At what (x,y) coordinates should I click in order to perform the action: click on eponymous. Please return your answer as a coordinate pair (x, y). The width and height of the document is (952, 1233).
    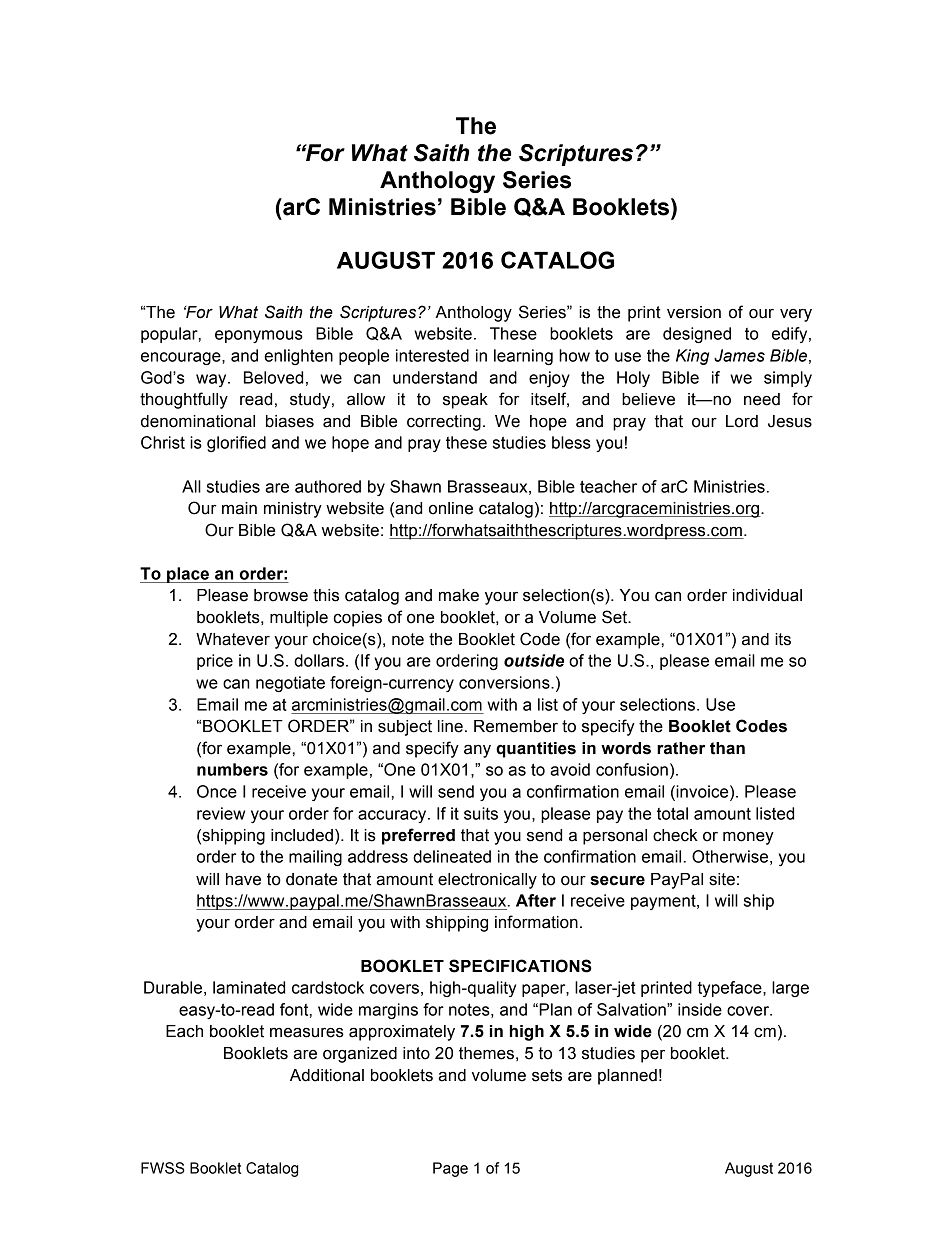
    Looking at the image, I should click on (259, 336).
